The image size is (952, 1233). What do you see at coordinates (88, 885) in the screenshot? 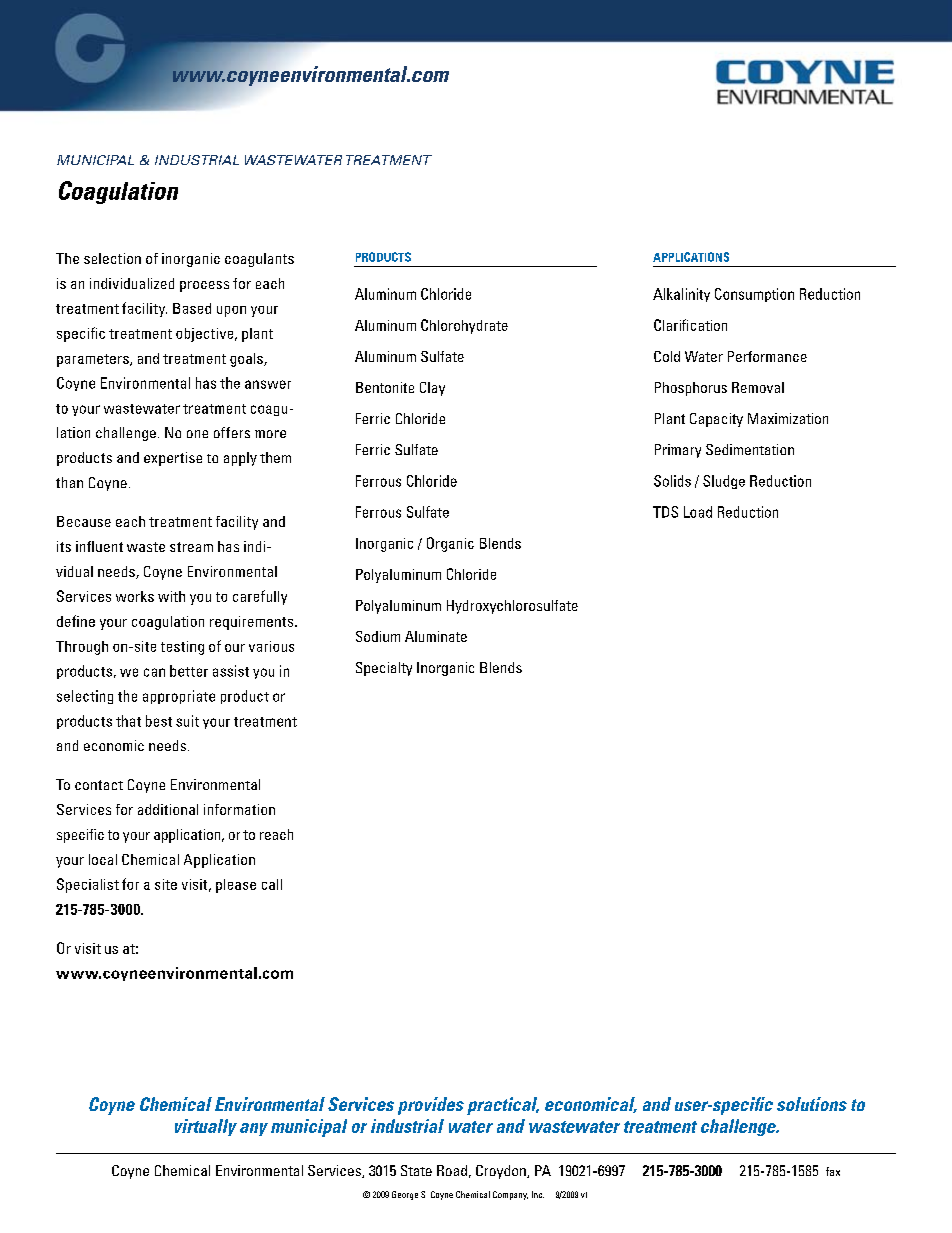
I see `Specialist` at bounding box center [88, 885].
